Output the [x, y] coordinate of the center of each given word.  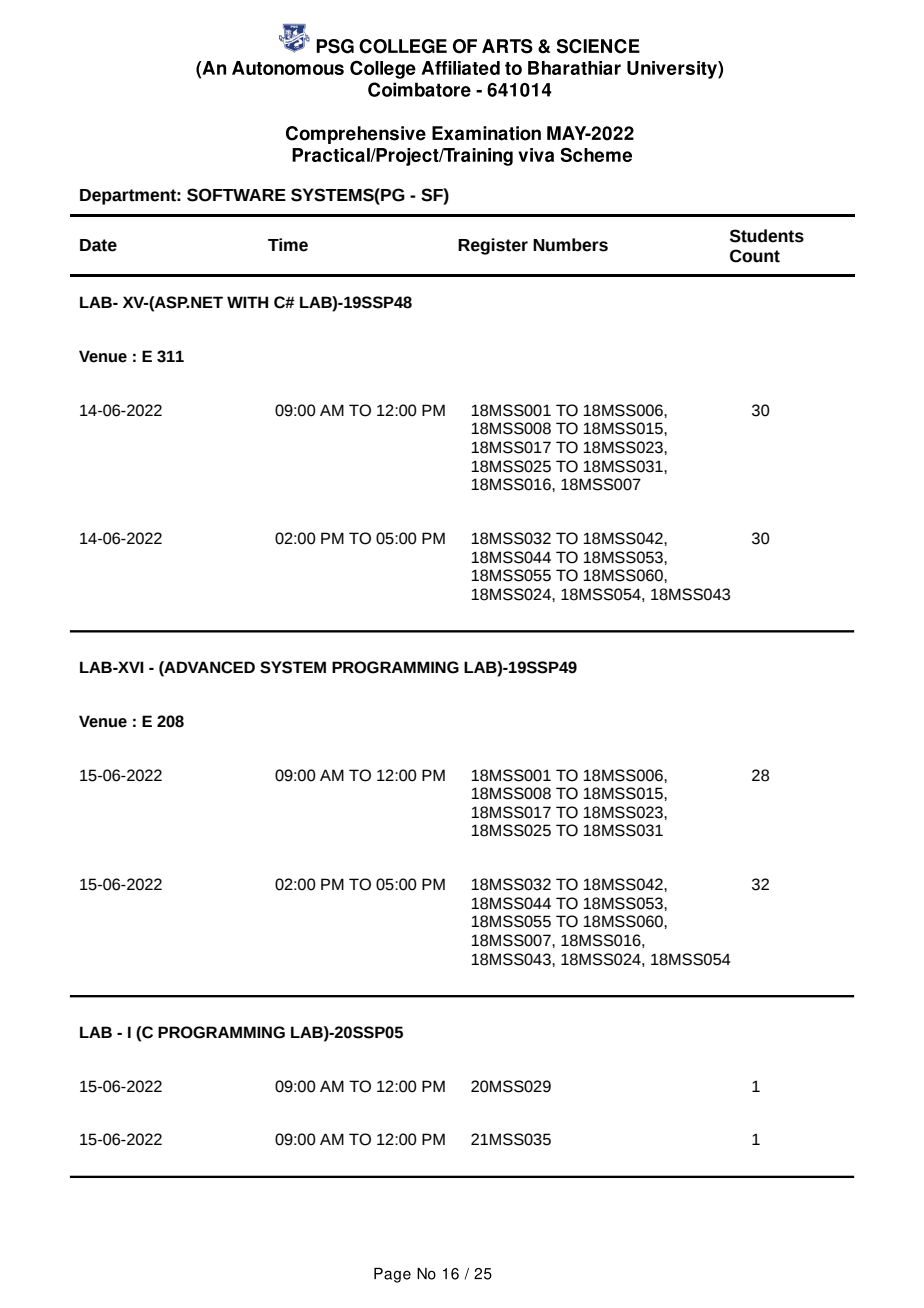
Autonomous [288, 68]
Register [493, 246]
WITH [247, 302]
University [673, 70]
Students [767, 236]
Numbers [570, 245]
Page [392, 1275]
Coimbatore [419, 89]
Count [755, 256]
